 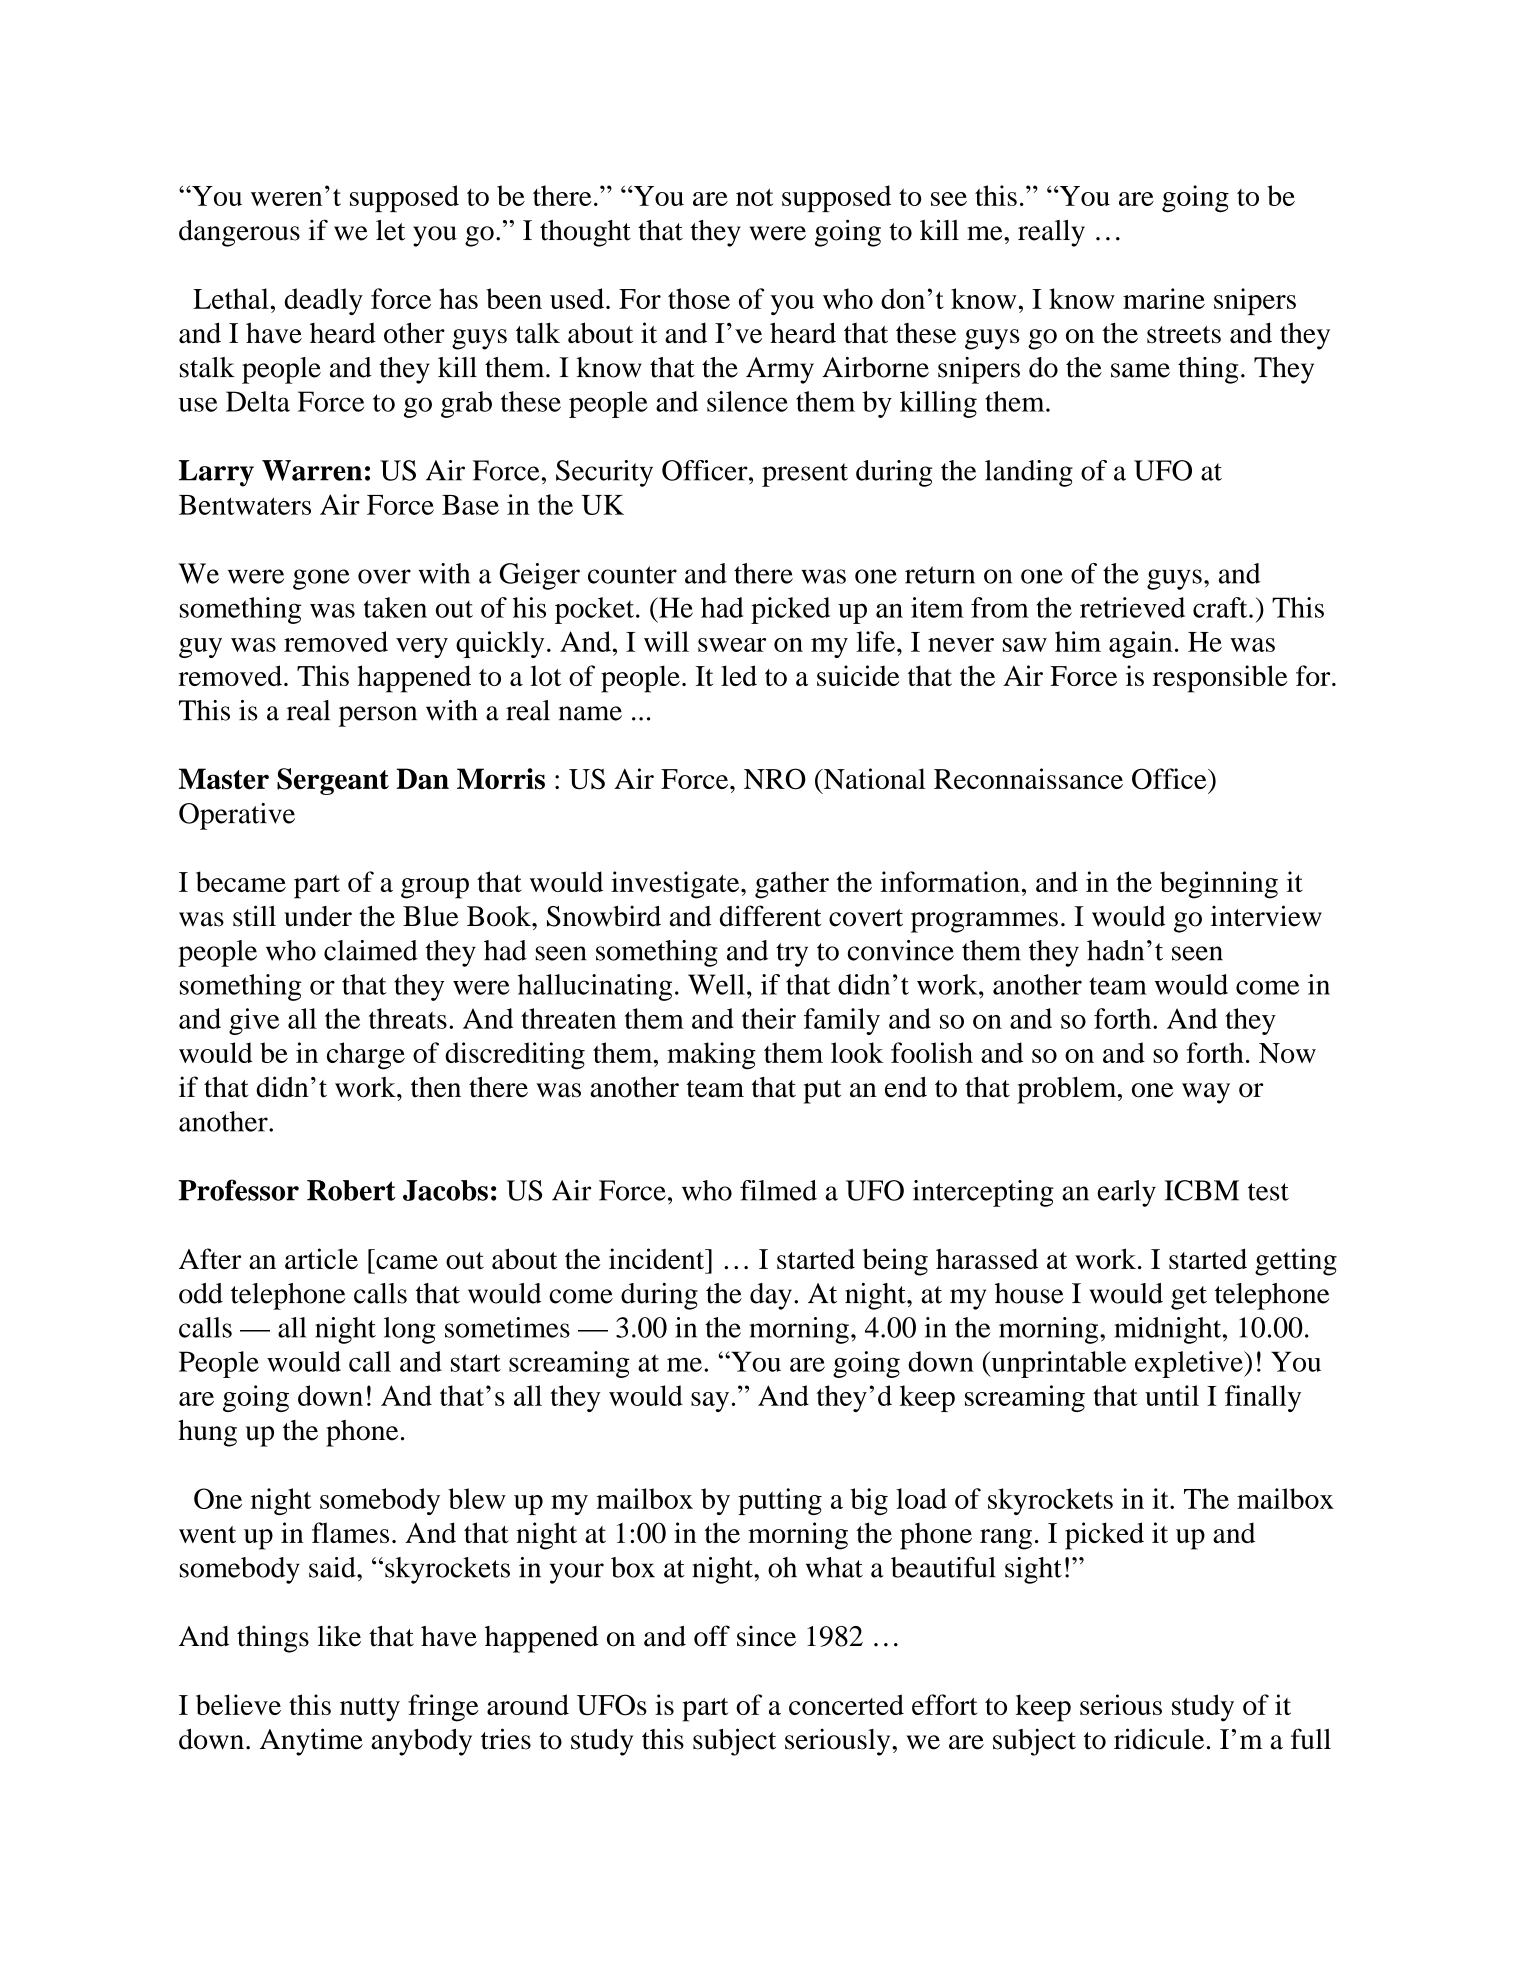 I want to click on Sergeant, so click(x=333, y=781).
